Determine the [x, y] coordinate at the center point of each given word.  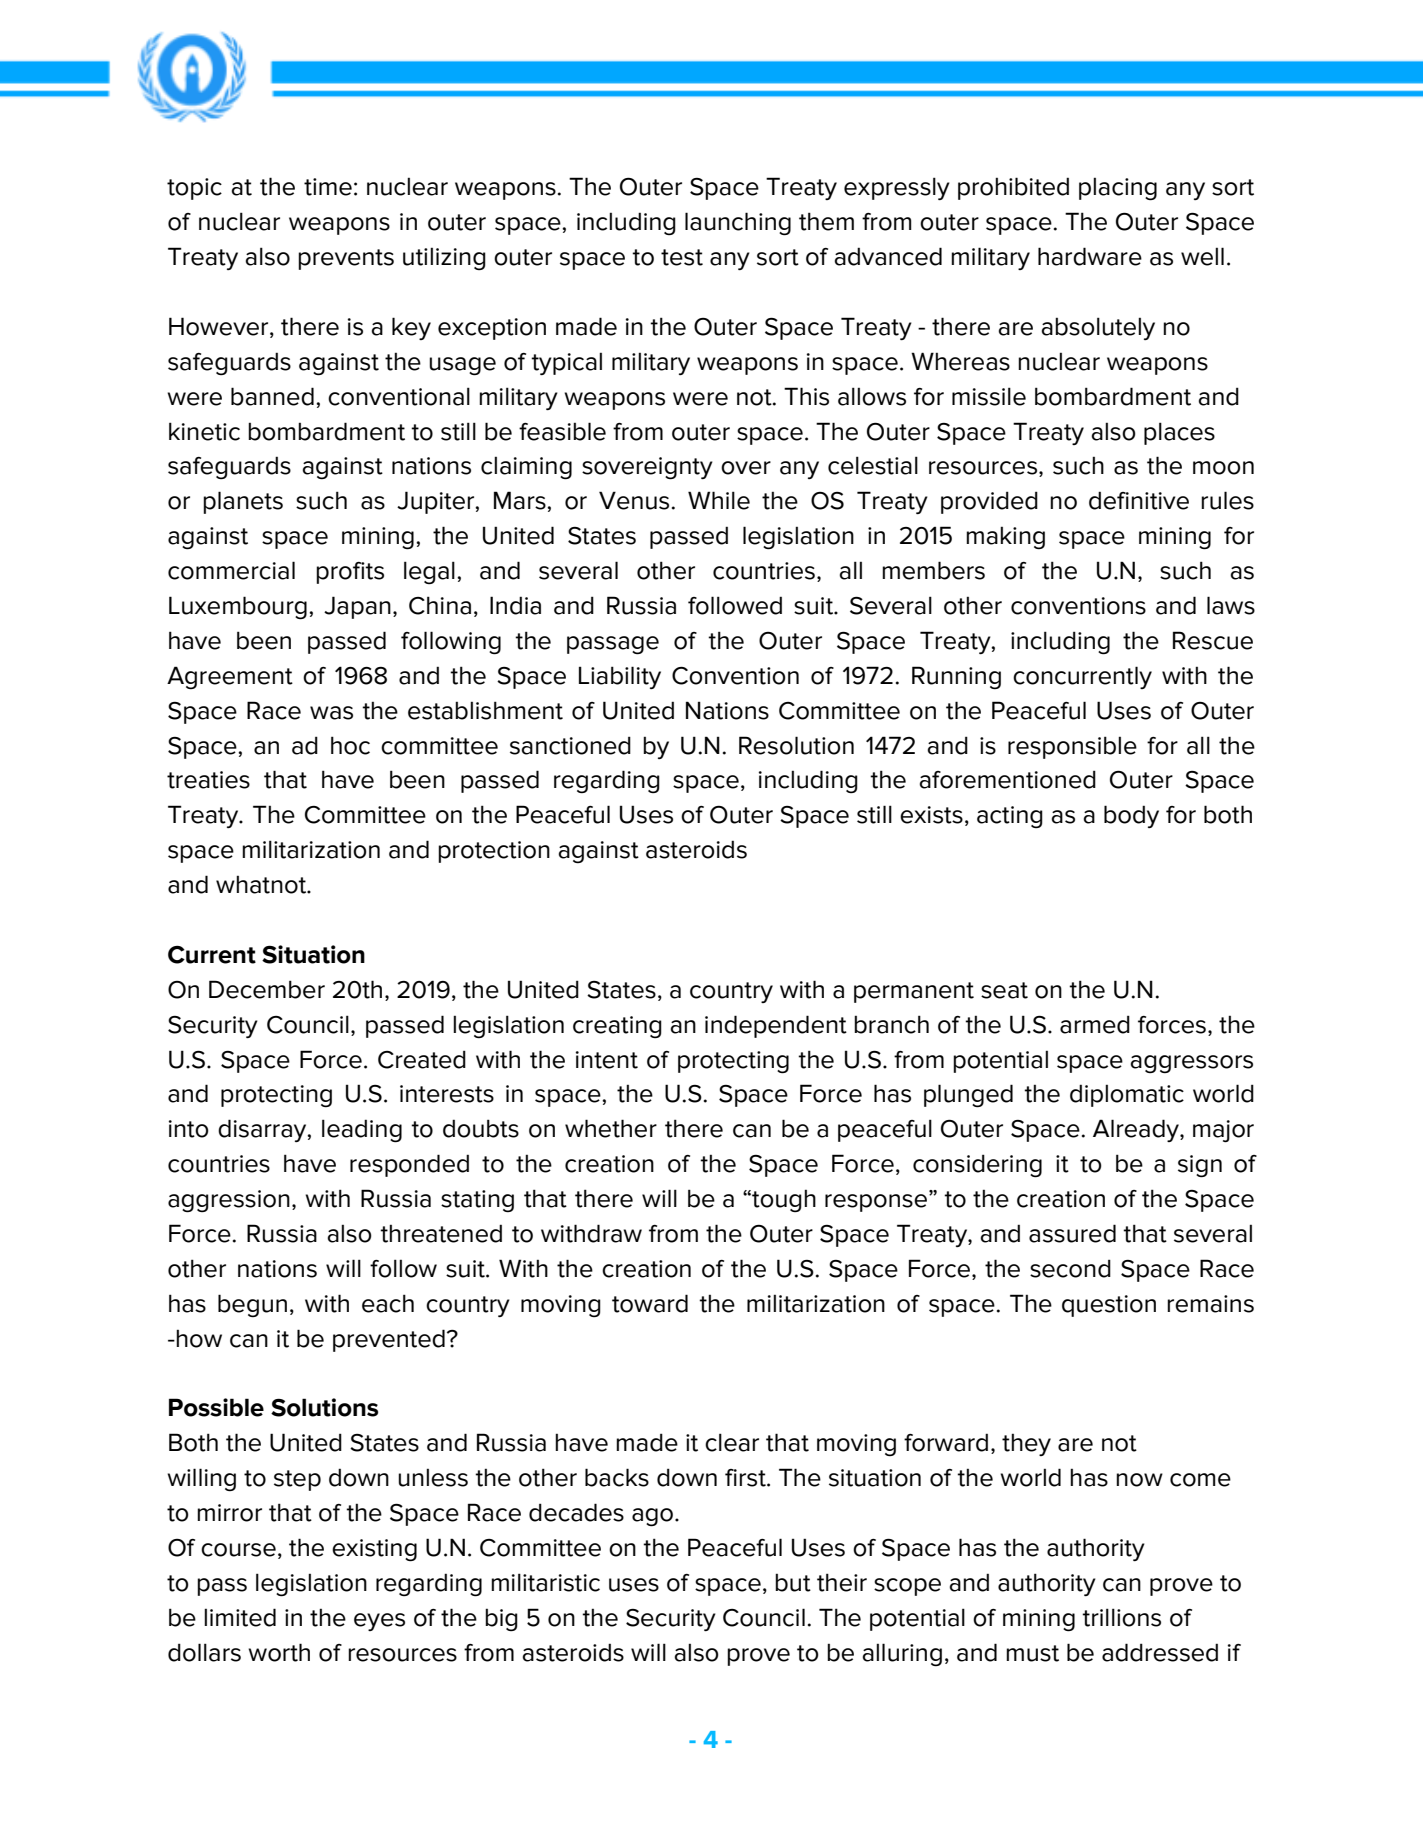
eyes [379, 1622]
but [793, 1582]
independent [776, 1026]
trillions [1121, 1617]
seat [1004, 990]
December [267, 989]
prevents [346, 259]
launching [738, 224]
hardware [1090, 256]
